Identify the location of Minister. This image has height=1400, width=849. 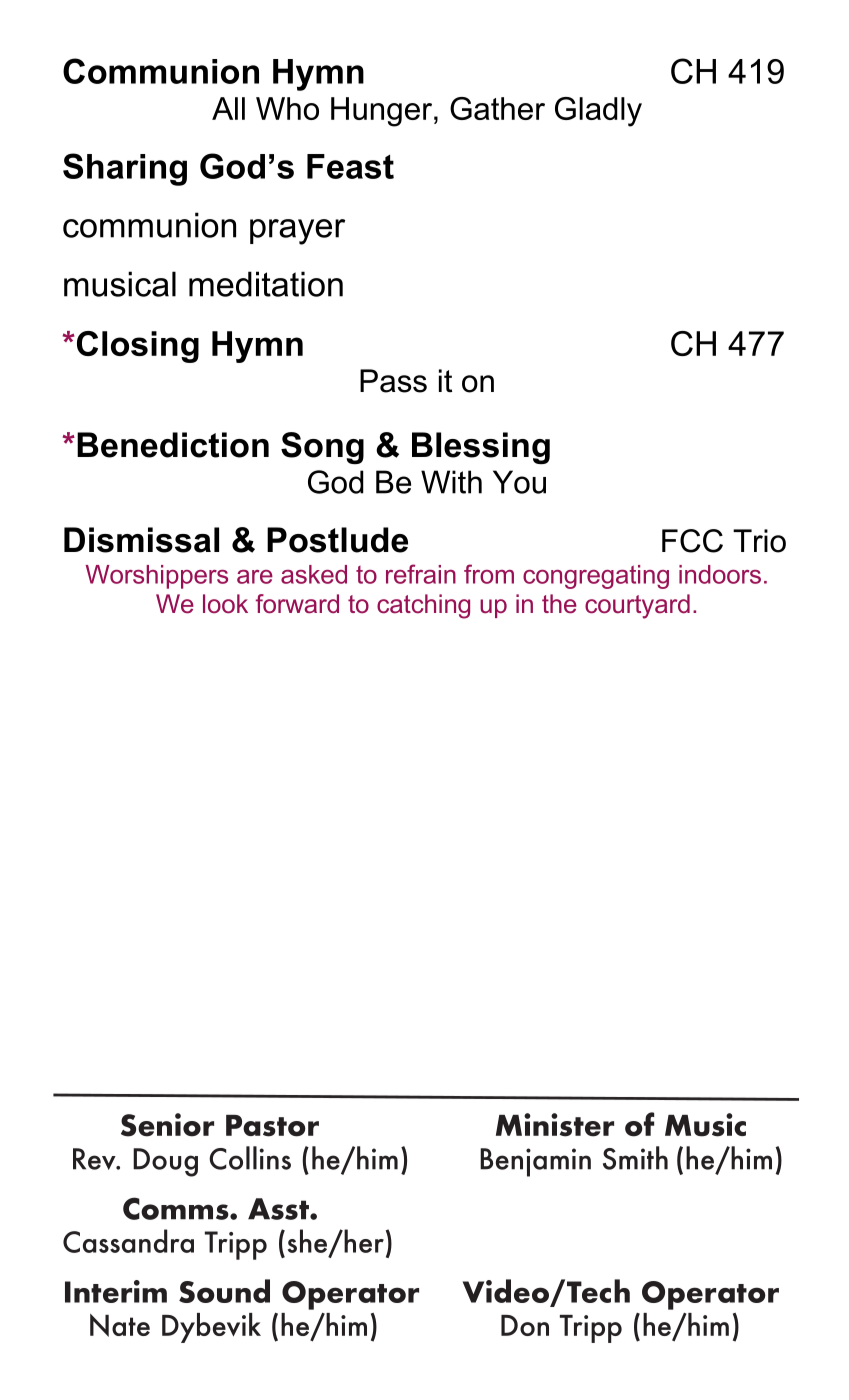
(555, 1125).
